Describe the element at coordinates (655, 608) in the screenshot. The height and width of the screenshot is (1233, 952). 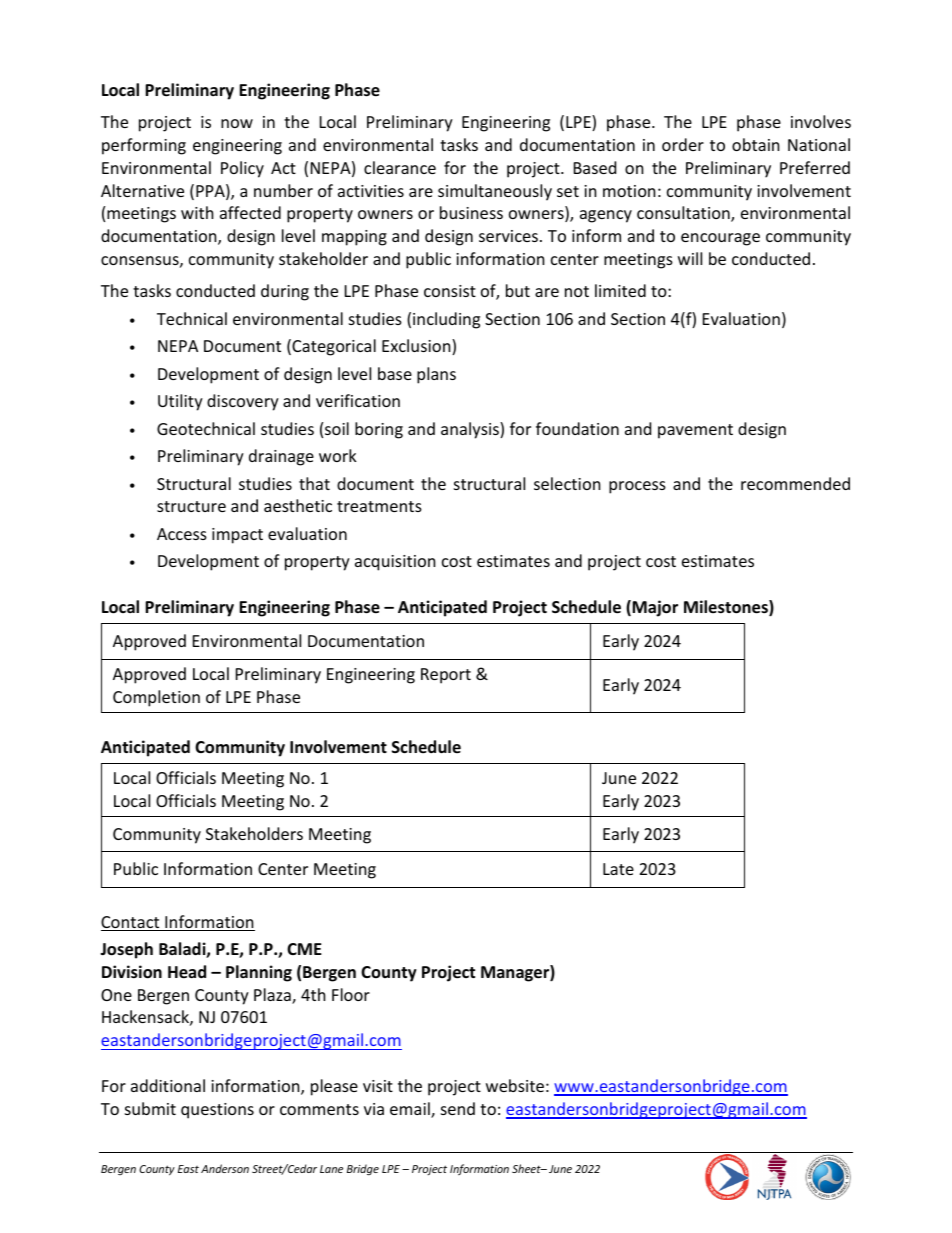
I see `Major` at that location.
